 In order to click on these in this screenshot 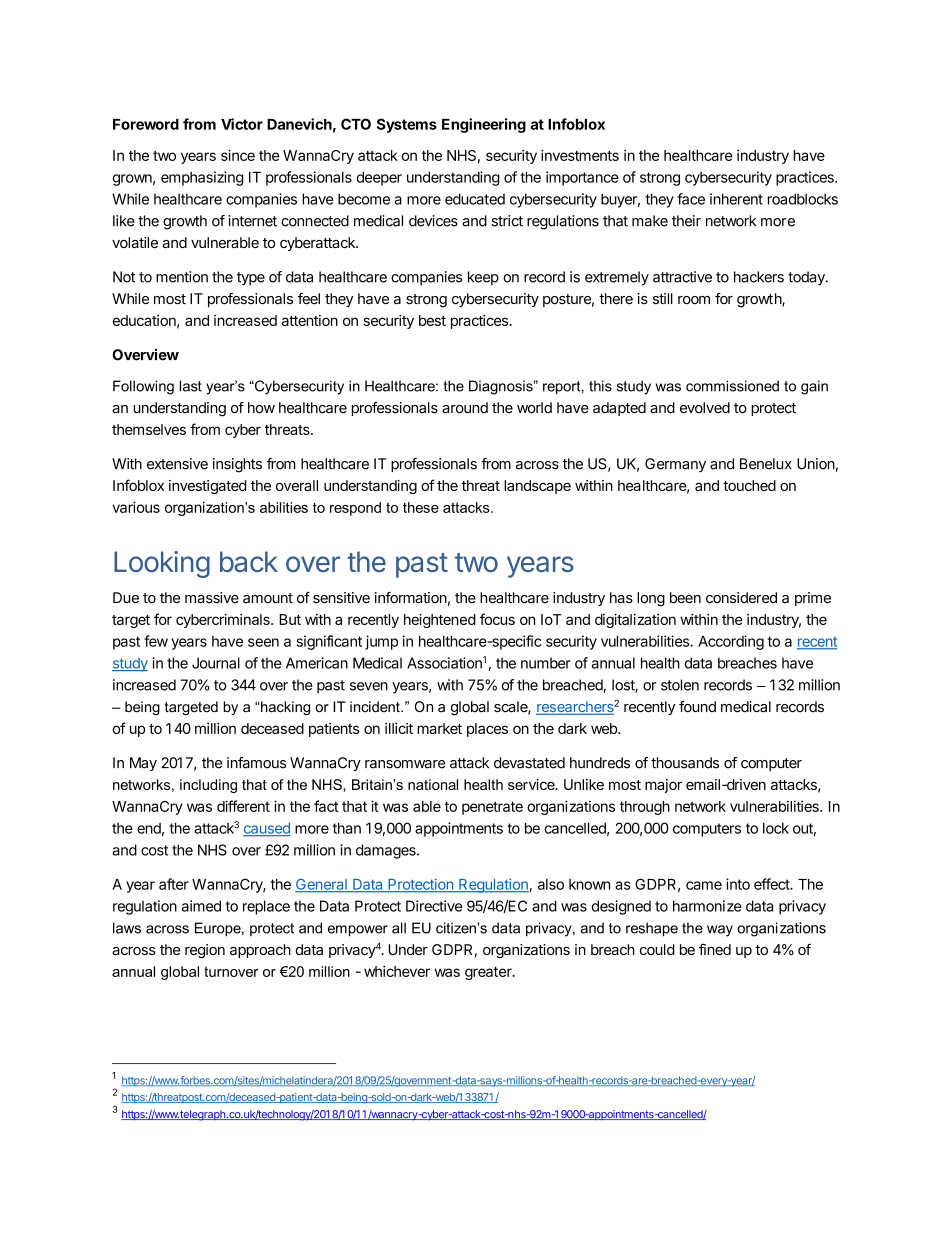, I will do `click(421, 507)`.
